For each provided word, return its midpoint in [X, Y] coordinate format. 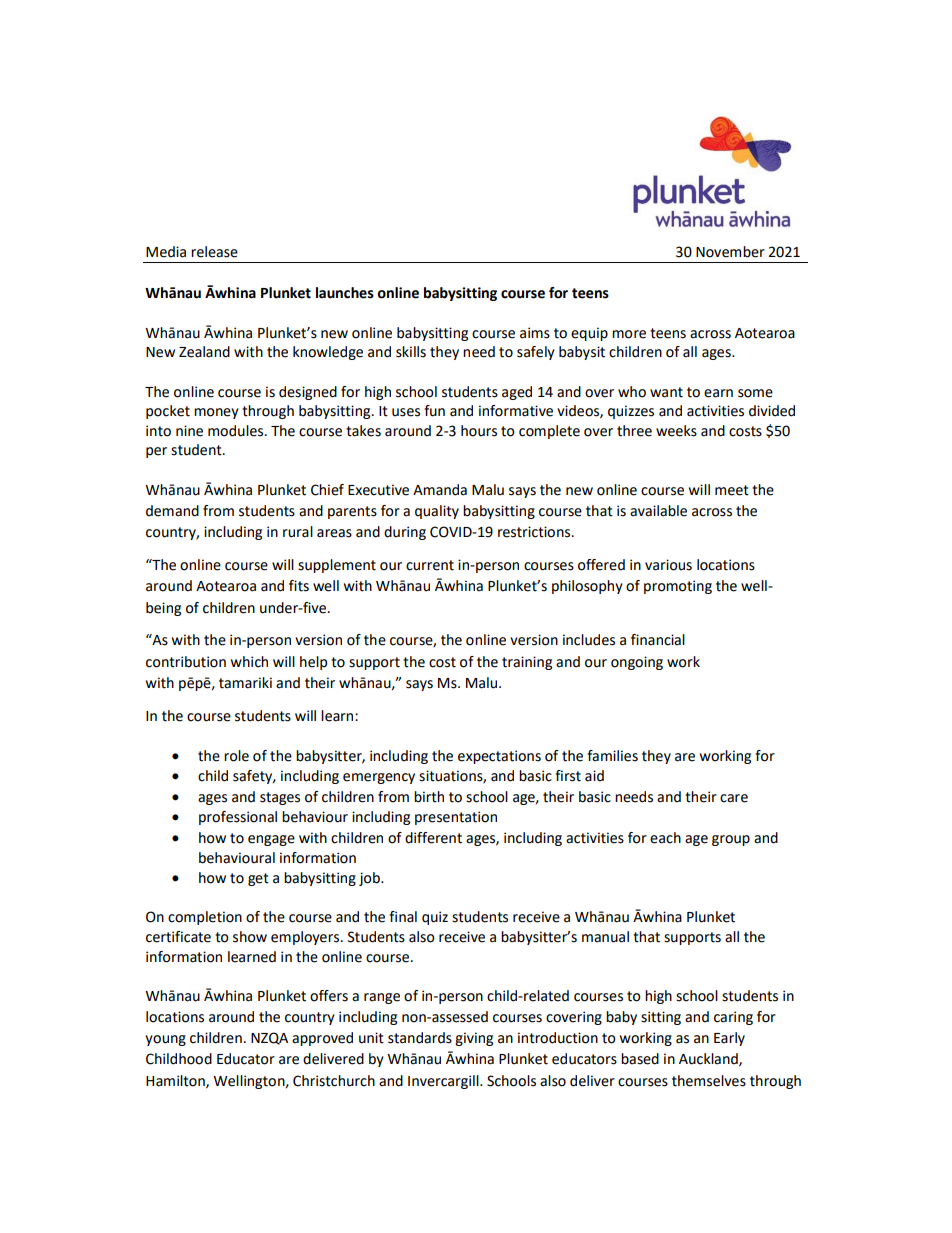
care [734, 798]
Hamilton [176, 1081]
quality [437, 512]
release [214, 252]
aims [535, 333]
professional [238, 818]
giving [474, 1039]
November [730, 252]
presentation [456, 818]
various [668, 565]
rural [298, 532]
